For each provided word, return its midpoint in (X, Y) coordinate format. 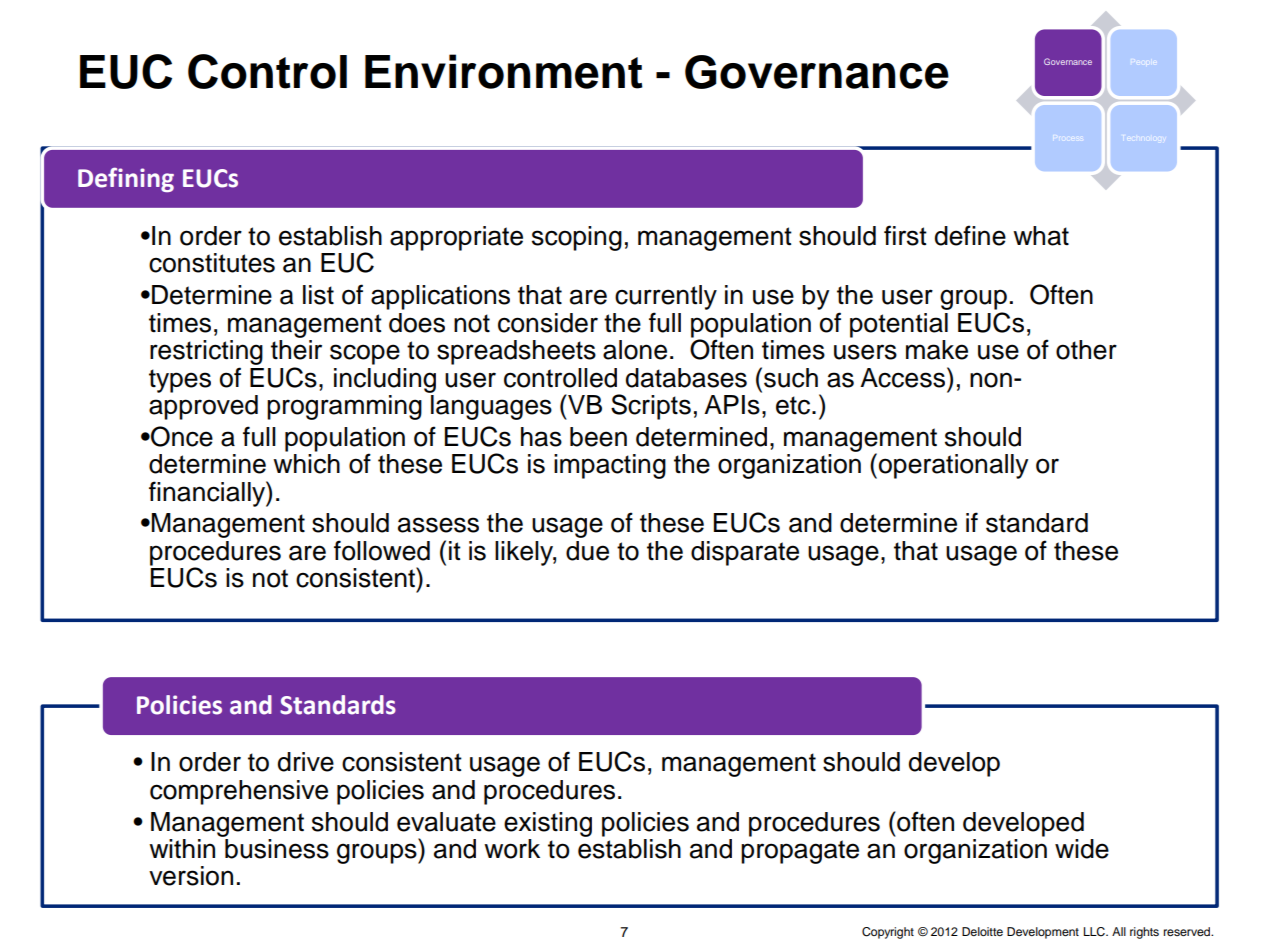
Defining (126, 179)
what (1041, 236)
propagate (800, 852)
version (191, 876)
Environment (504, 71)
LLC (1095, 932)
